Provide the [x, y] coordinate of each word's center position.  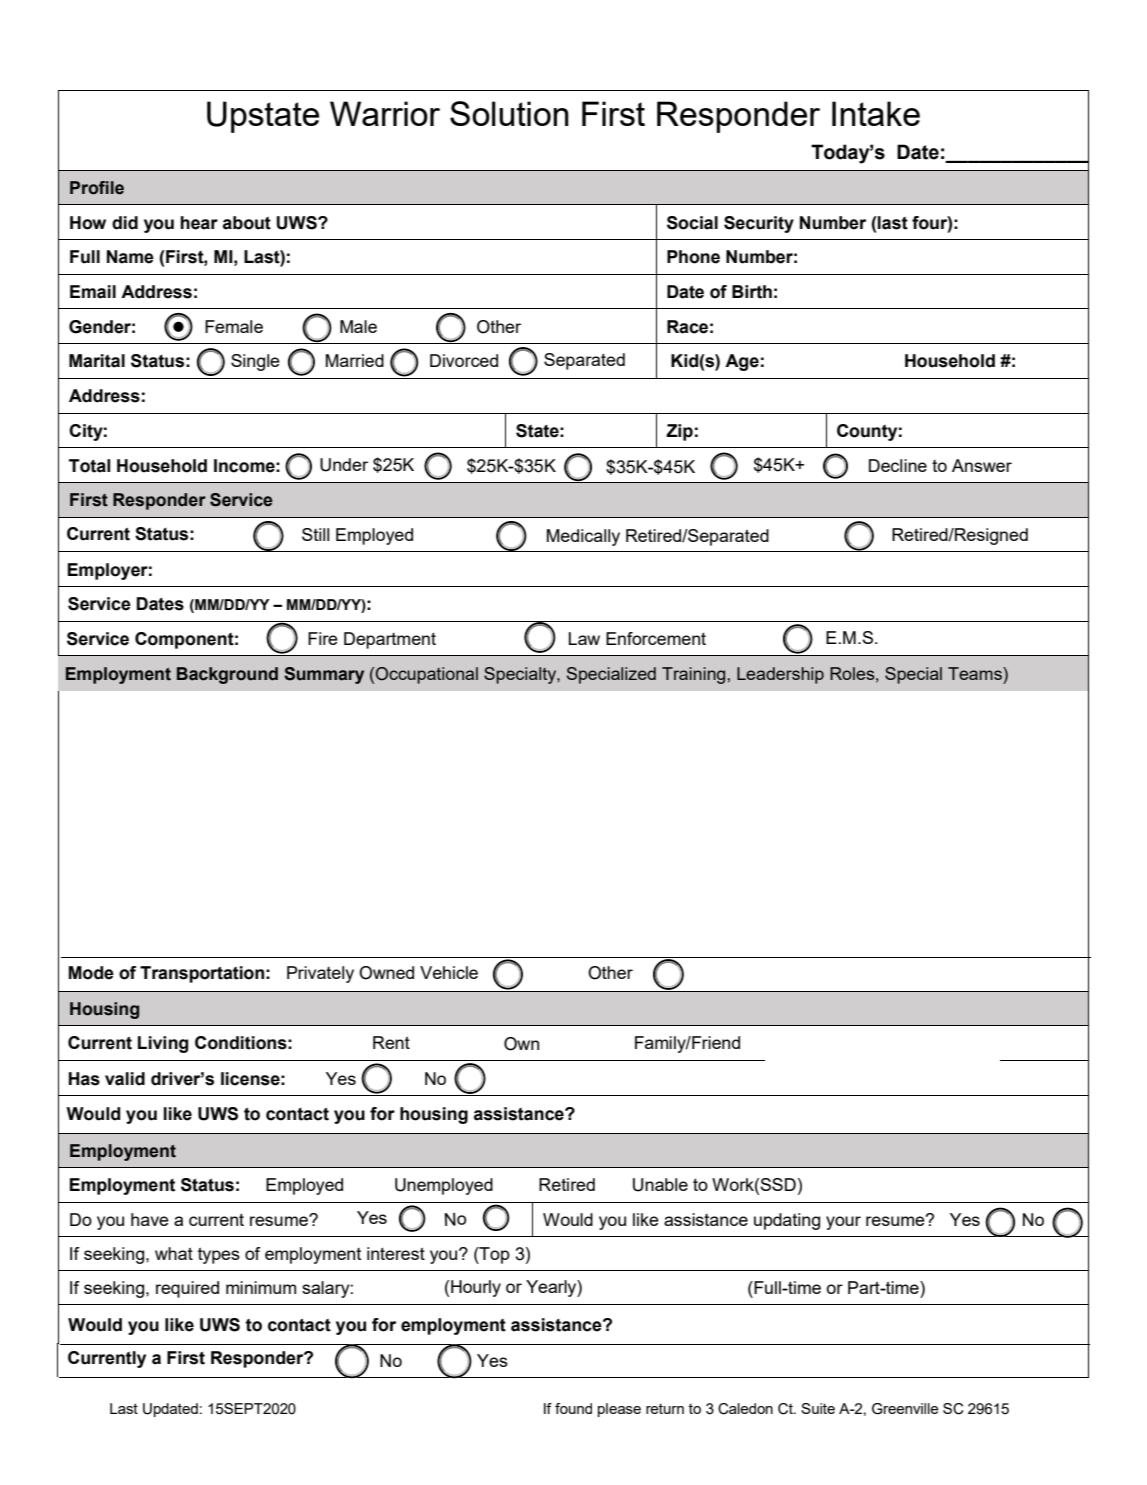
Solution [509, 113]
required [187, 1289]
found [573, 1408]
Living [163, 1044]
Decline [898, 465]
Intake [876, 113]
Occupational [426, 675]
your [843, 1223]
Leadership [780, 675]
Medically [583, 537]
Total [89, 466]
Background [227, 675]
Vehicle [449, 972]
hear [199, 223]
